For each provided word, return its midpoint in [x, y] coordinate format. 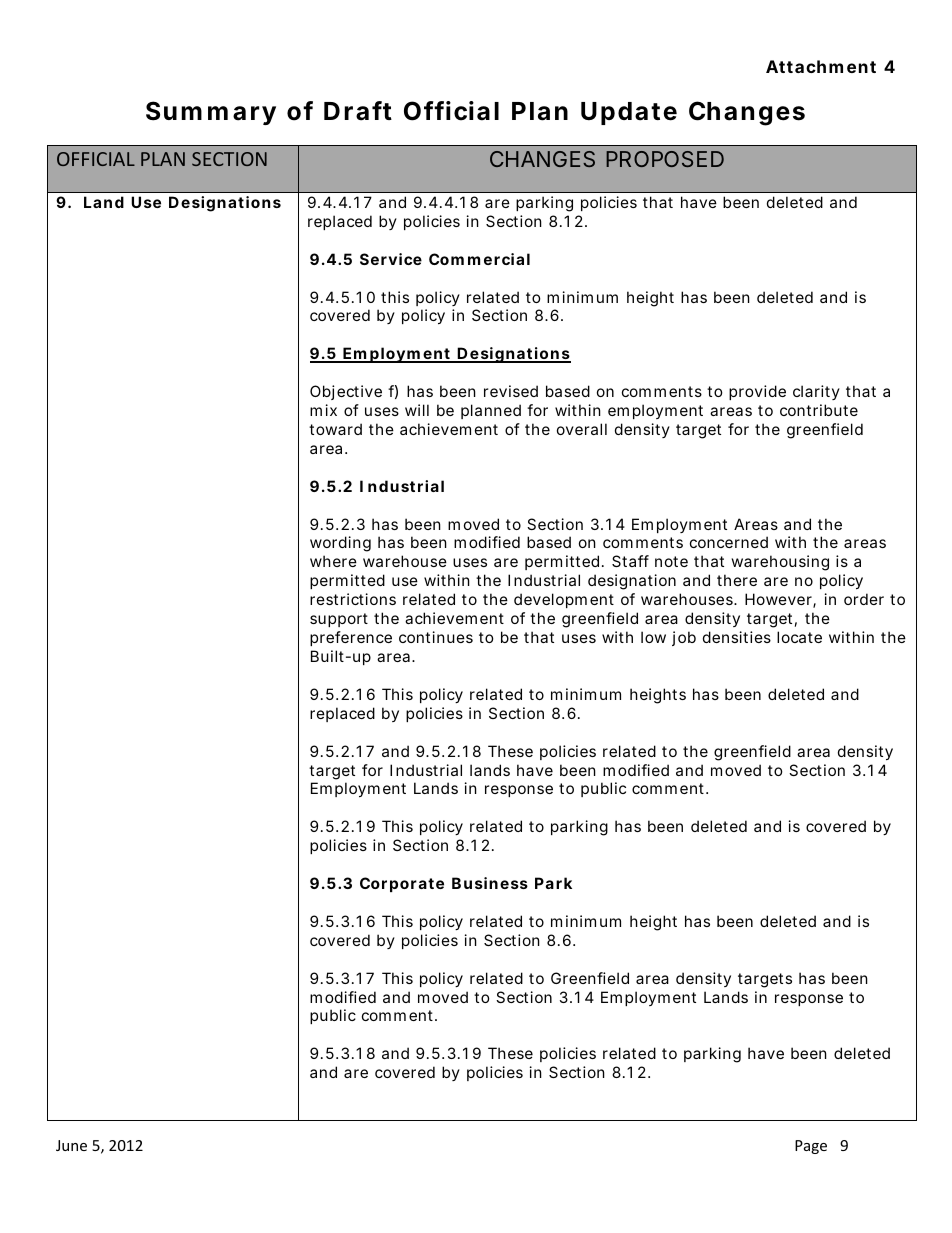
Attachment [821, 66]
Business [490, 883]
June [71, 1145]
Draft [358, 111]
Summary [211, 113]
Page [811, 1147]
